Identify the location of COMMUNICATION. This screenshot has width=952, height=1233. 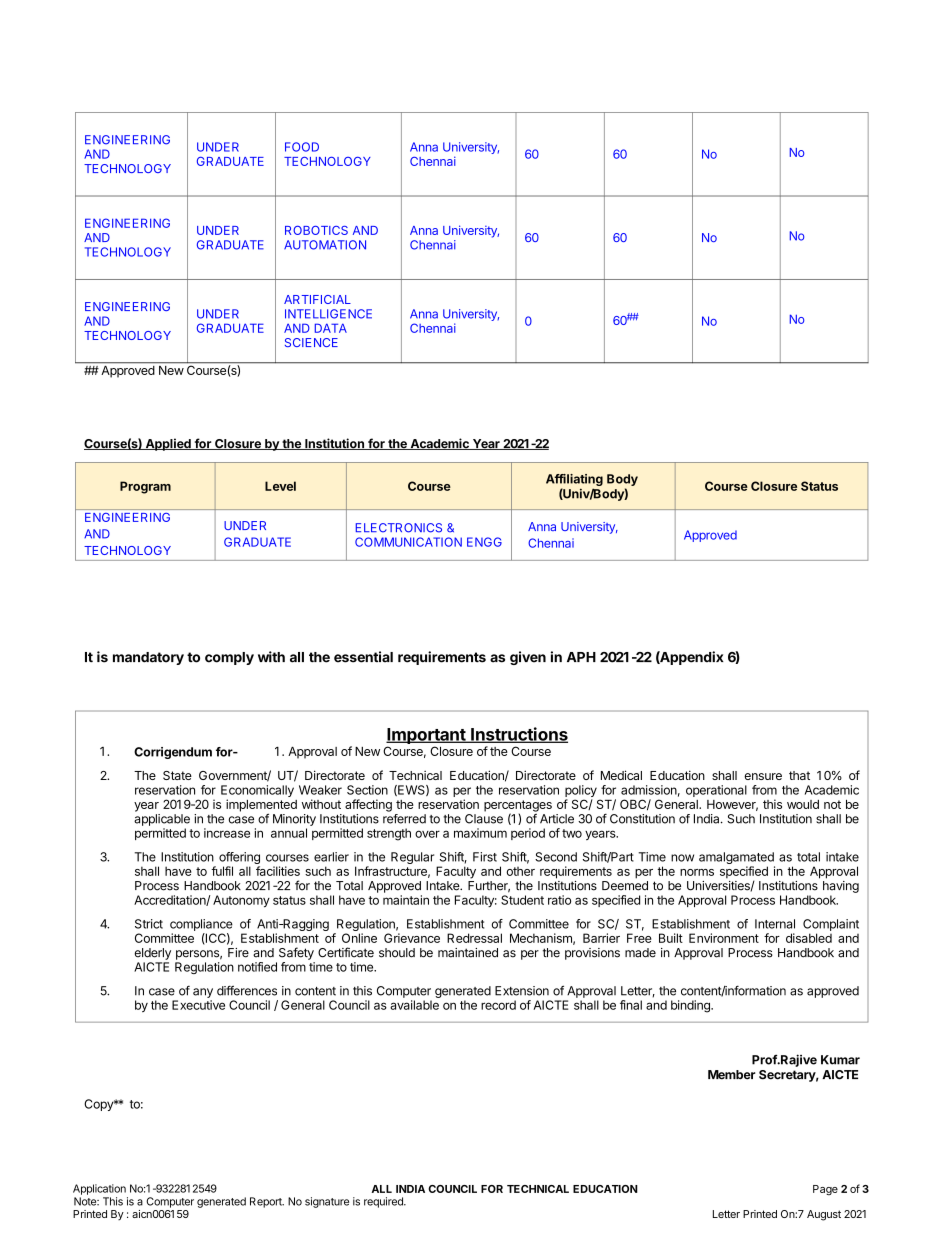
(408, 542).
